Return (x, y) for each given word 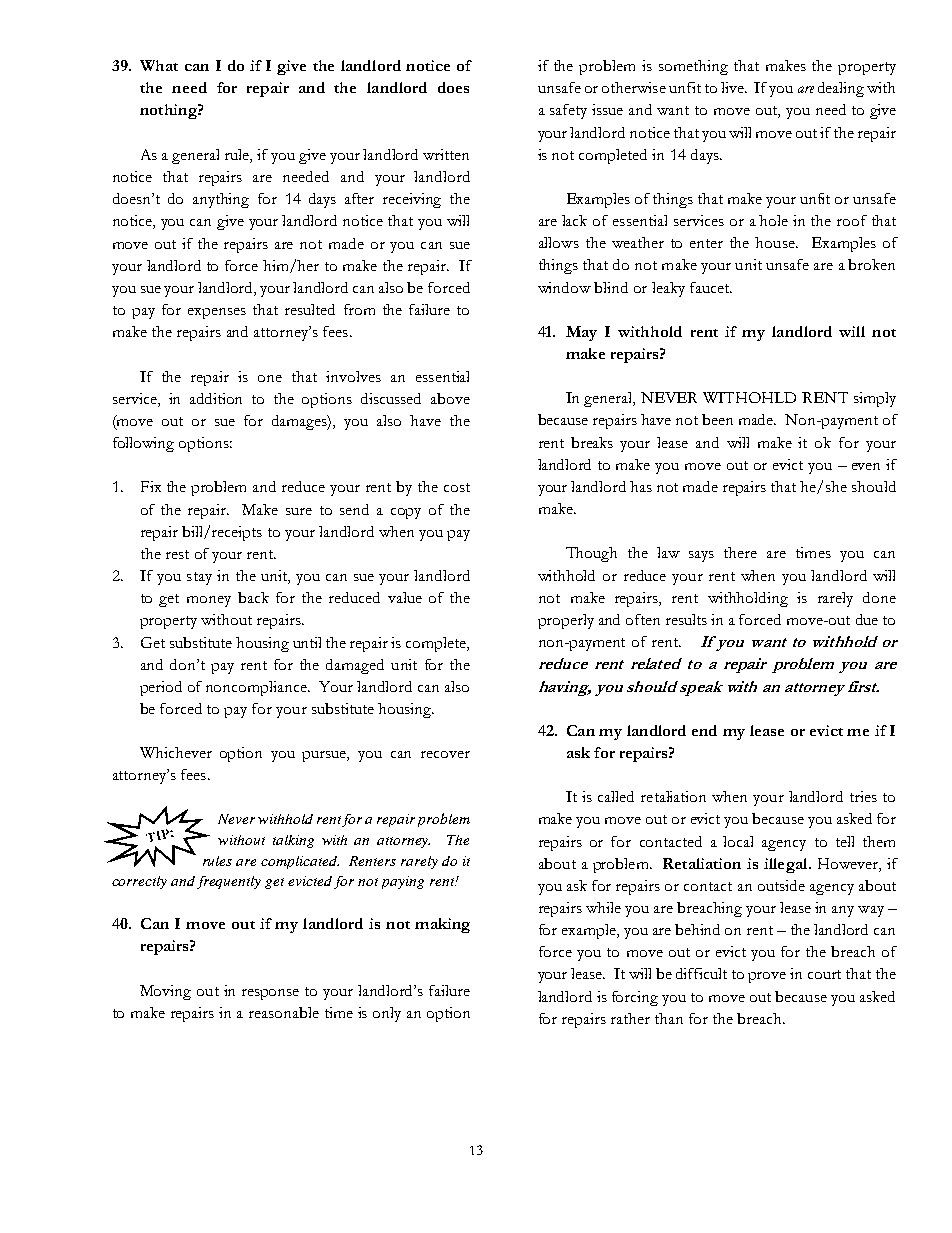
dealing (841, 89)
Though (591, 554)
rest (177, 554)
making (442, 925)
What (159, 65)
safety (568, 111)
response (270, 994)
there (740, 552)
